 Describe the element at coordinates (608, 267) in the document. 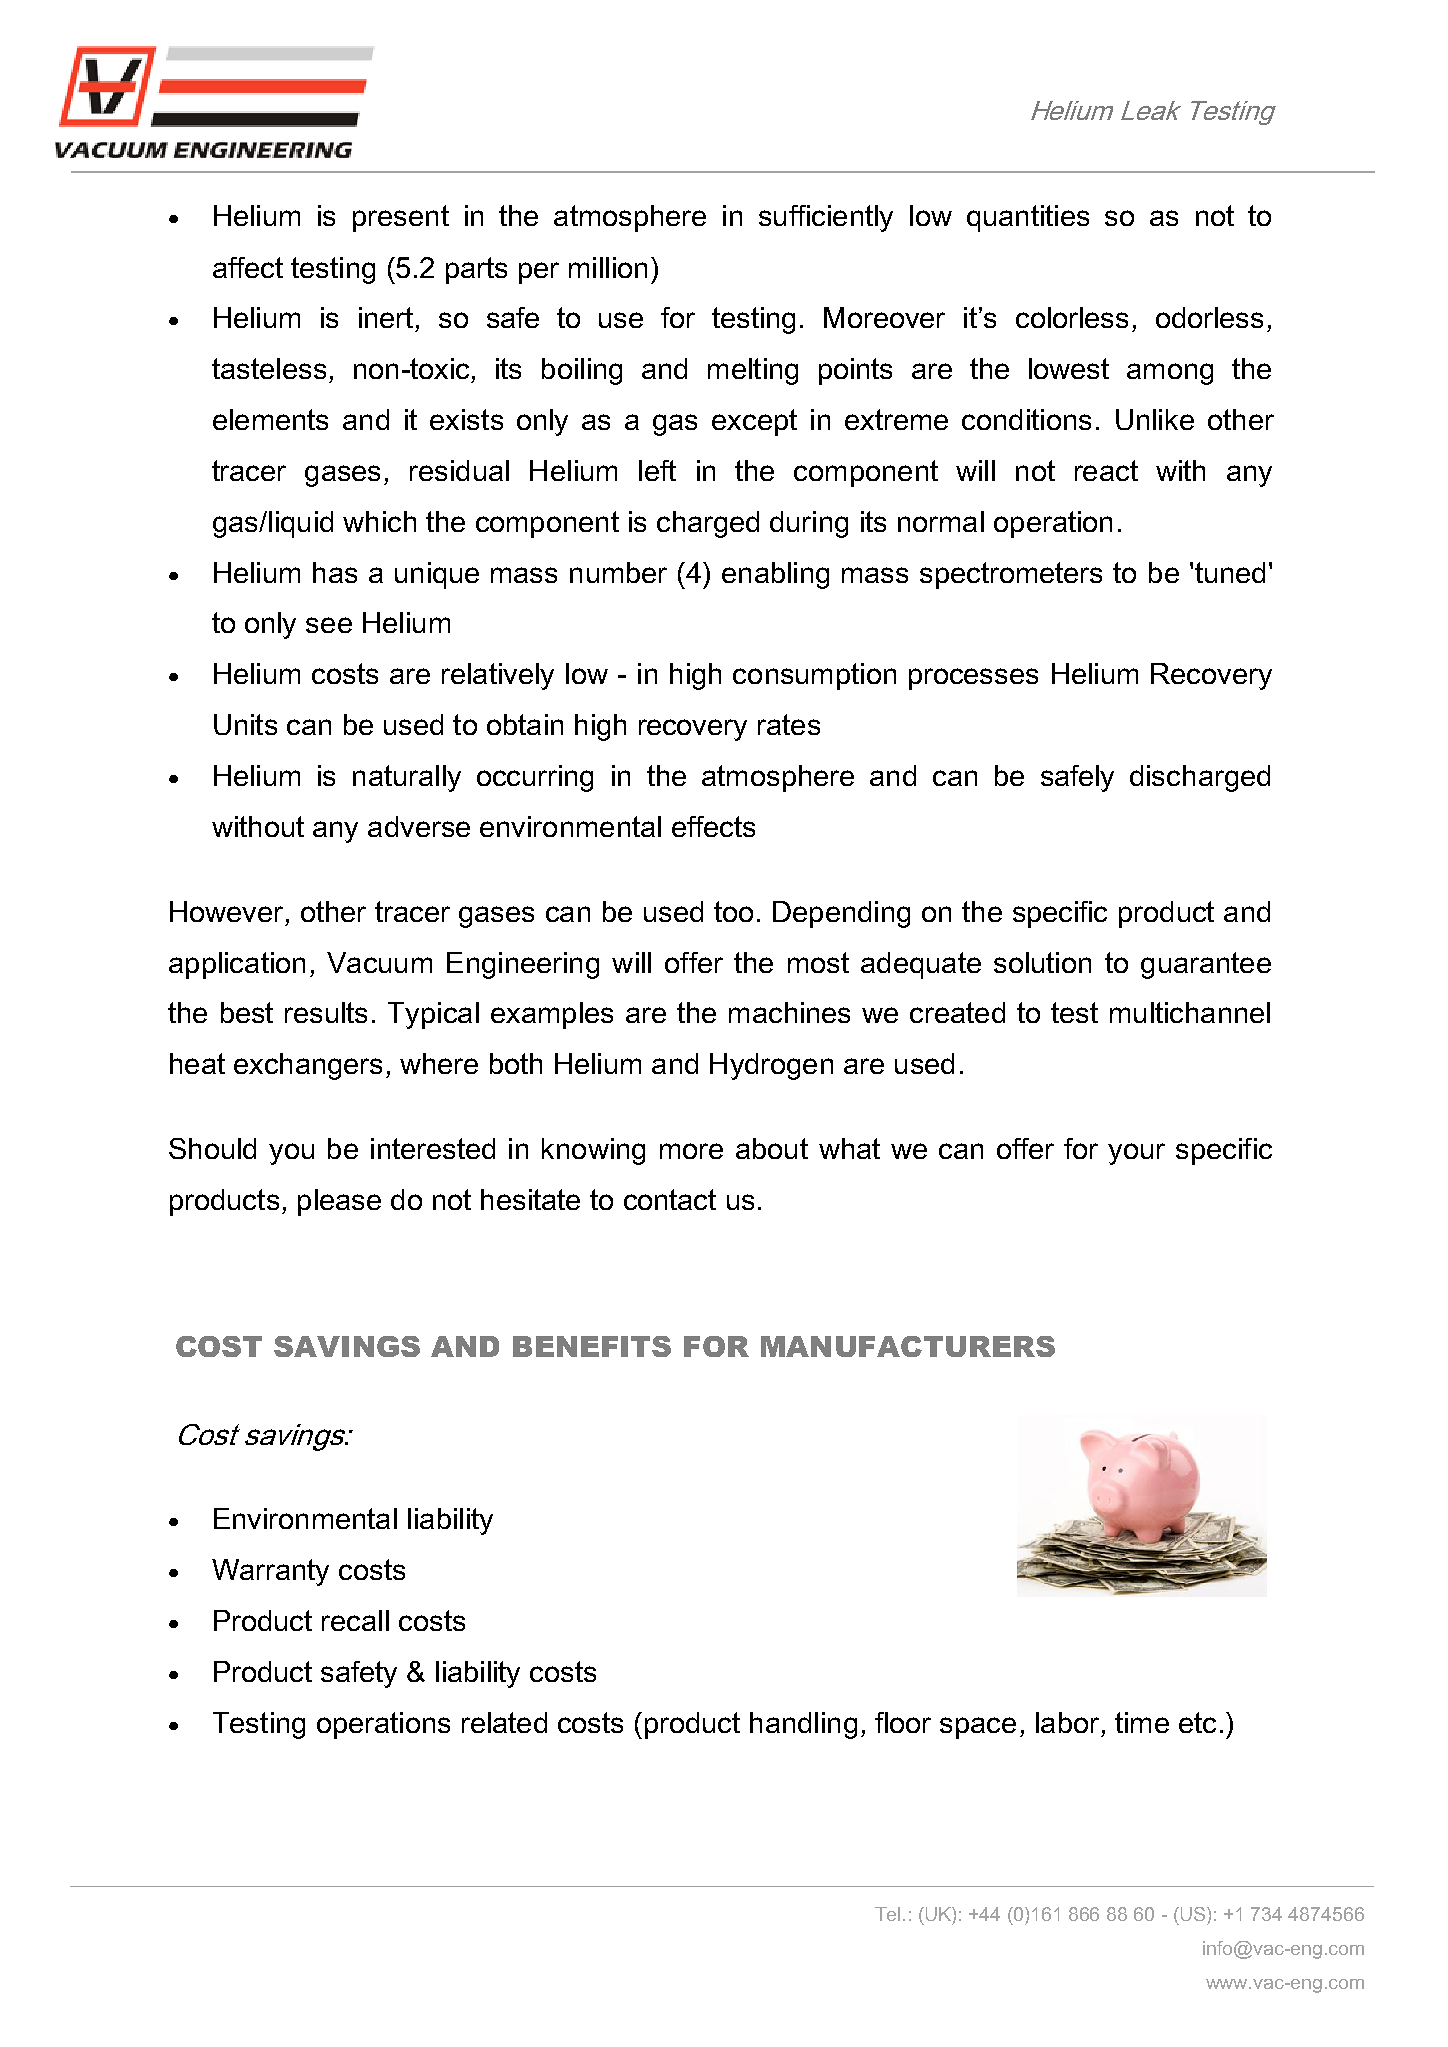

I see `million` at that location.
